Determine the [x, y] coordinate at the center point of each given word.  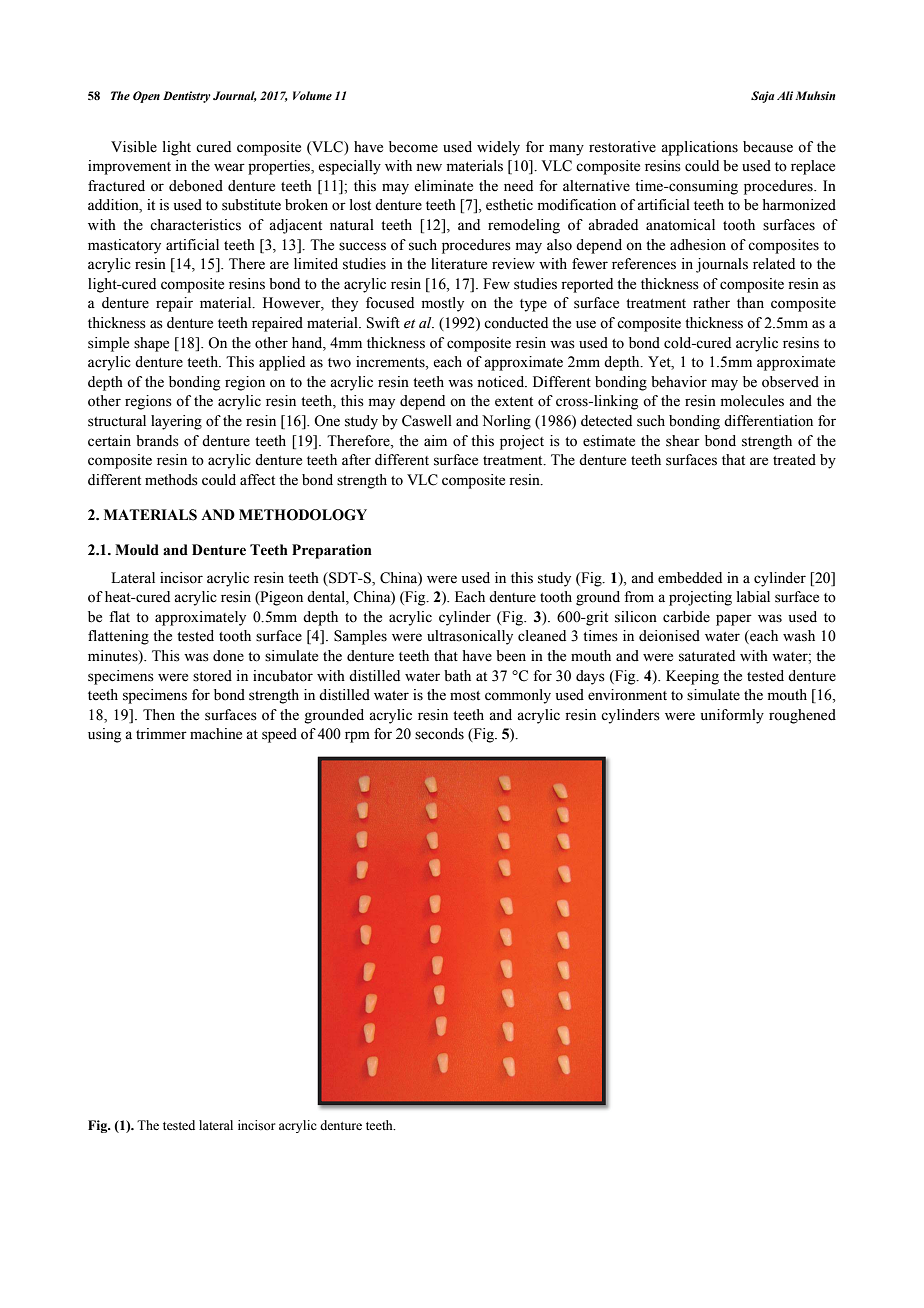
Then [159, 715]
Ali [785, 95]
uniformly [732, 716]
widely [498, 148]
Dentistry [187, 97]
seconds [439, 734]
